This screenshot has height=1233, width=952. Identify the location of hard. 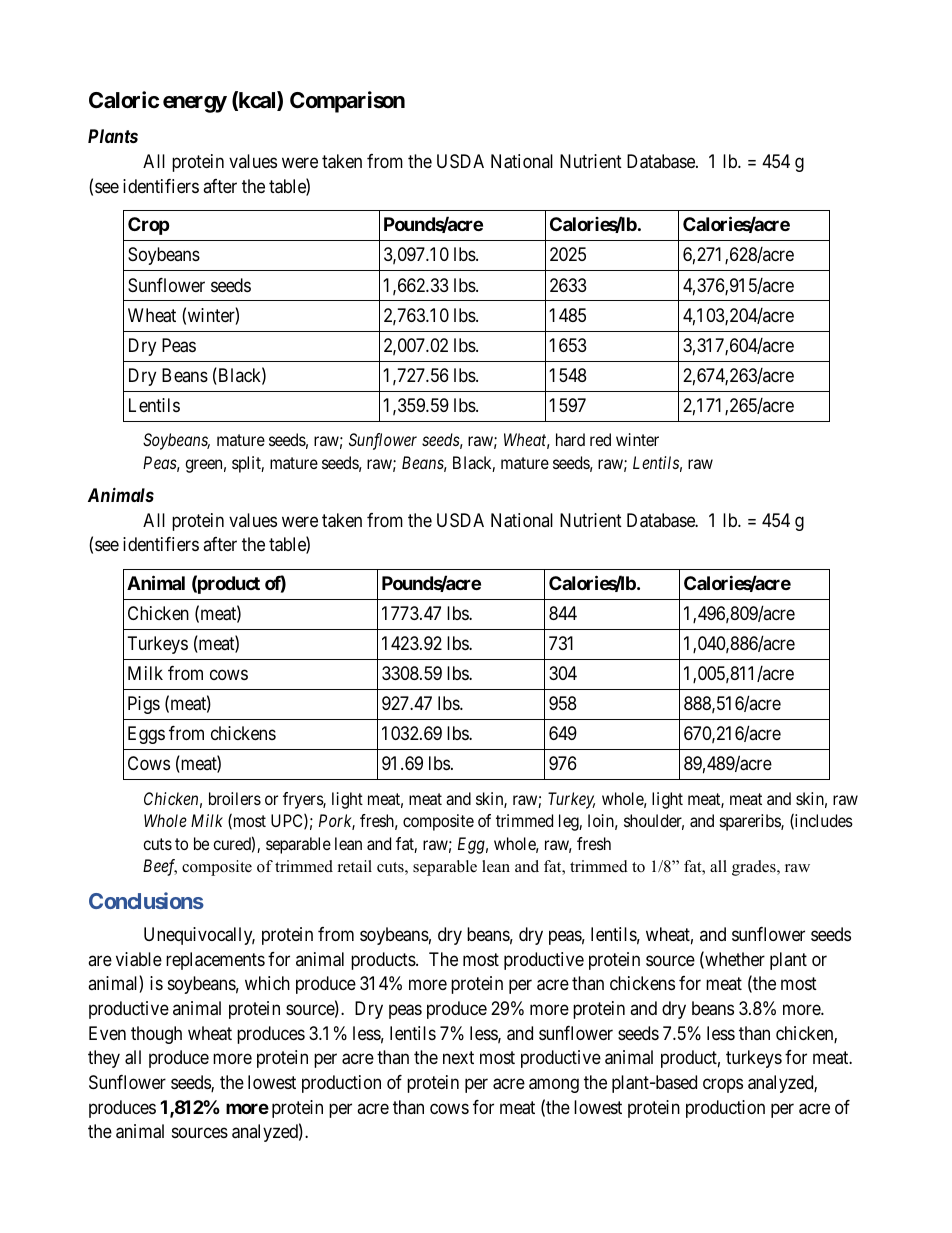
(570, 439).
